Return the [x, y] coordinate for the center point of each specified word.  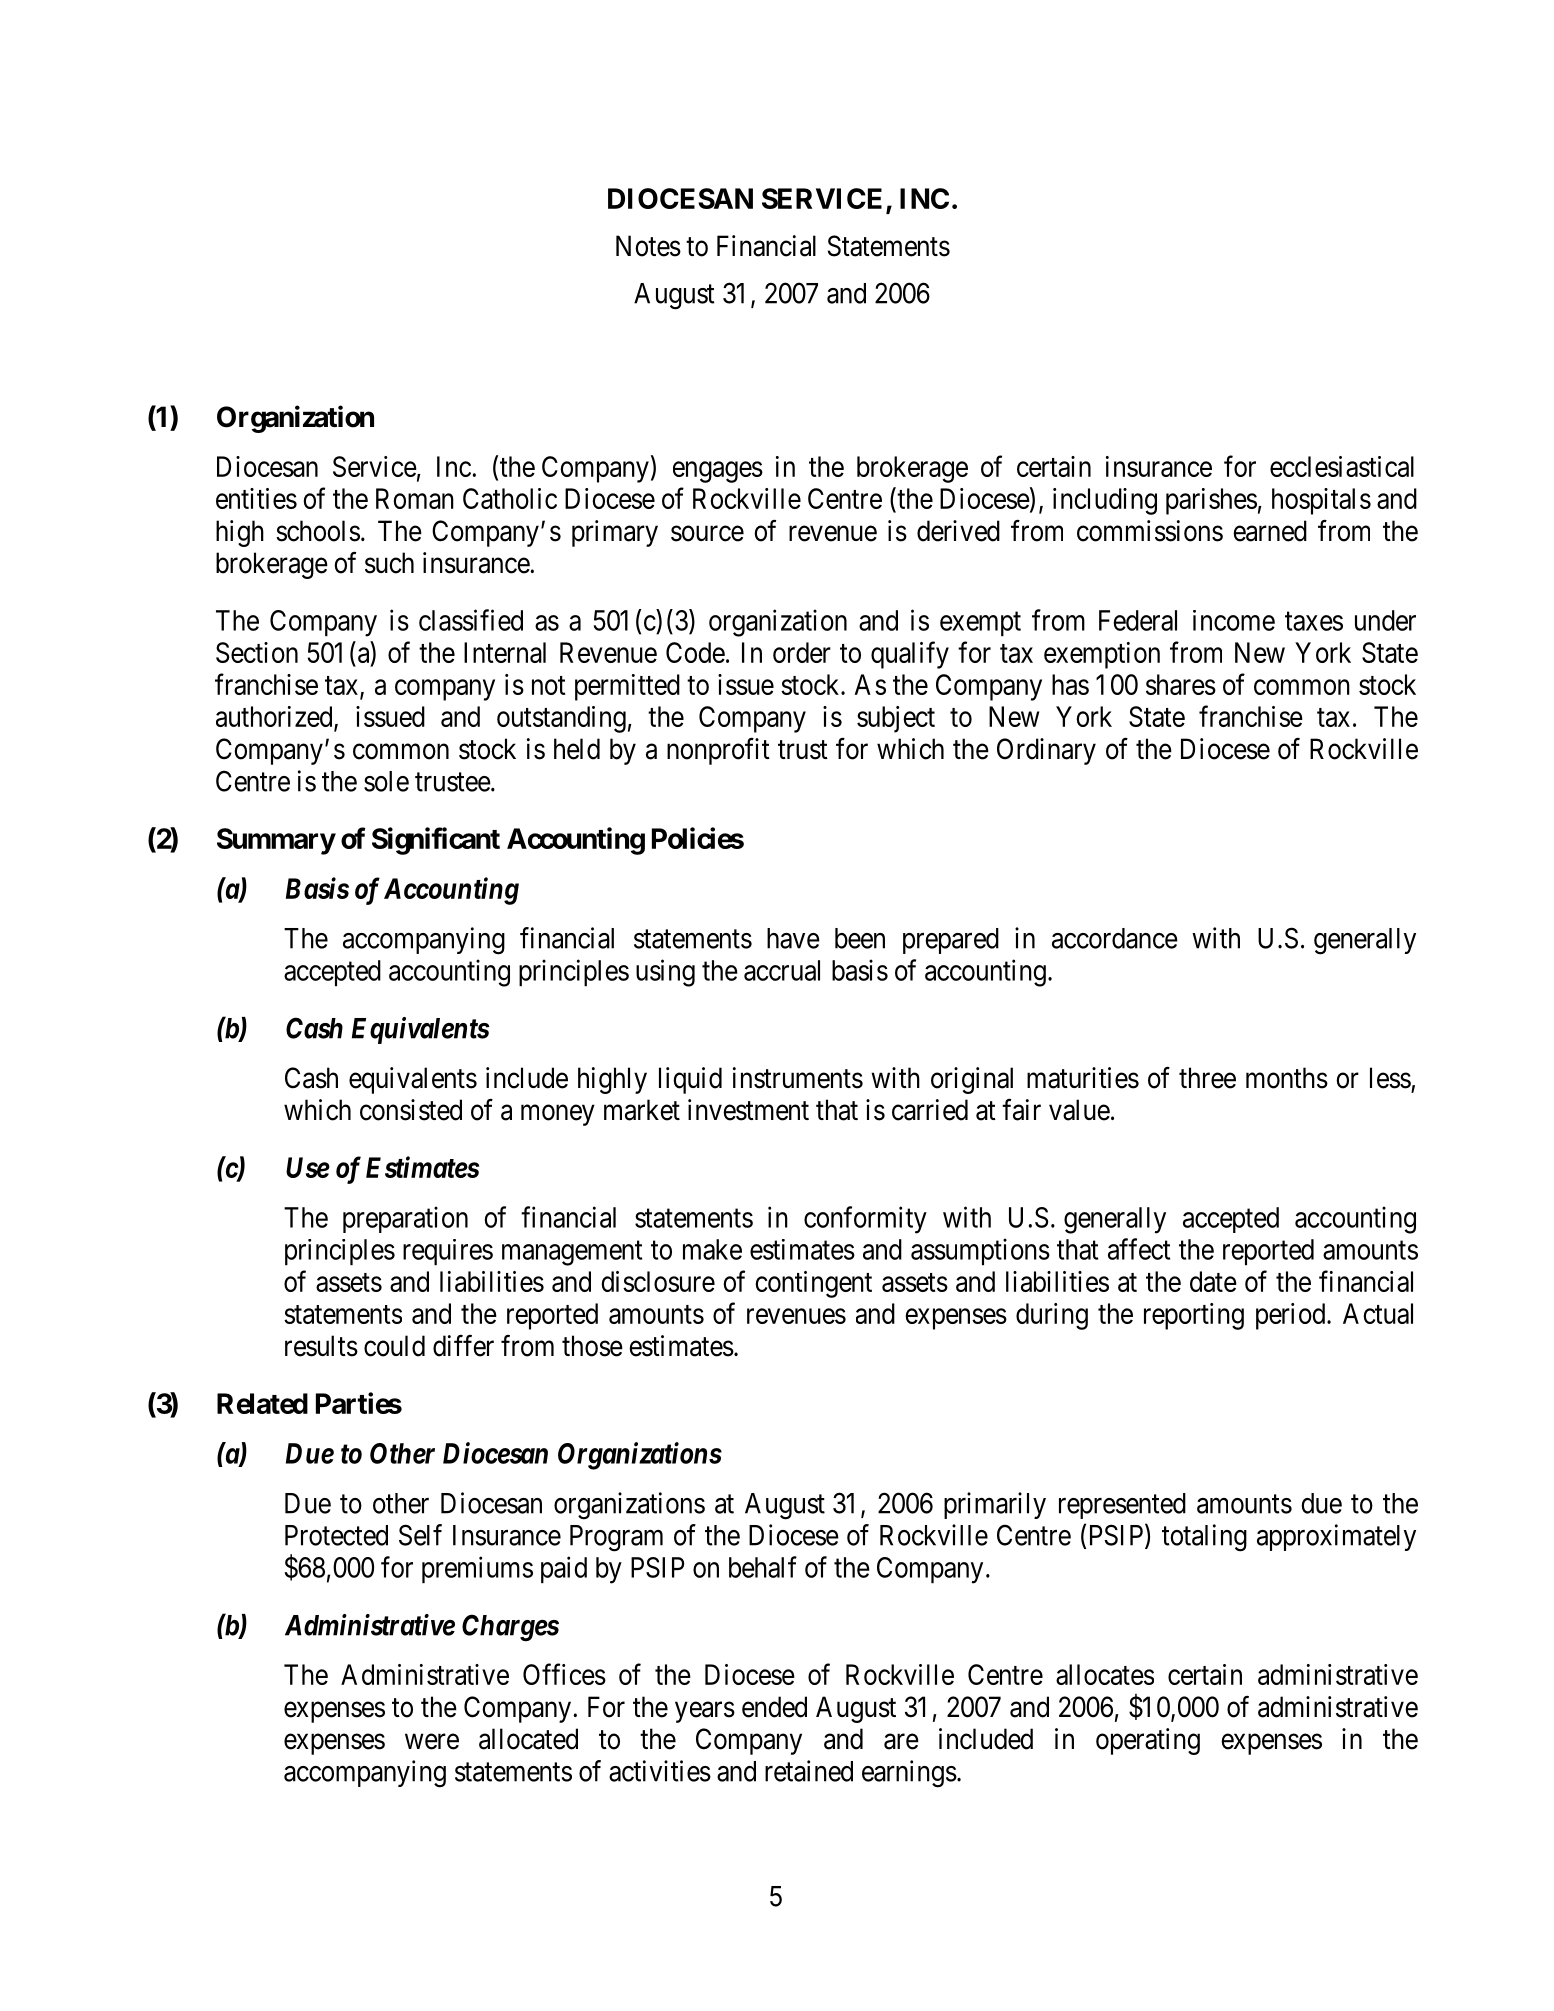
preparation [405, 1219]
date [1213, 1281]
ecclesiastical [1342, 466]
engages [718, 472]
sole [386, 781]
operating [1148, 1741]
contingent [813, 1284]
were [432, 1742]
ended [774, 1707]
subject [896, 719]
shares [1181, 684]
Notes [648, 246]
